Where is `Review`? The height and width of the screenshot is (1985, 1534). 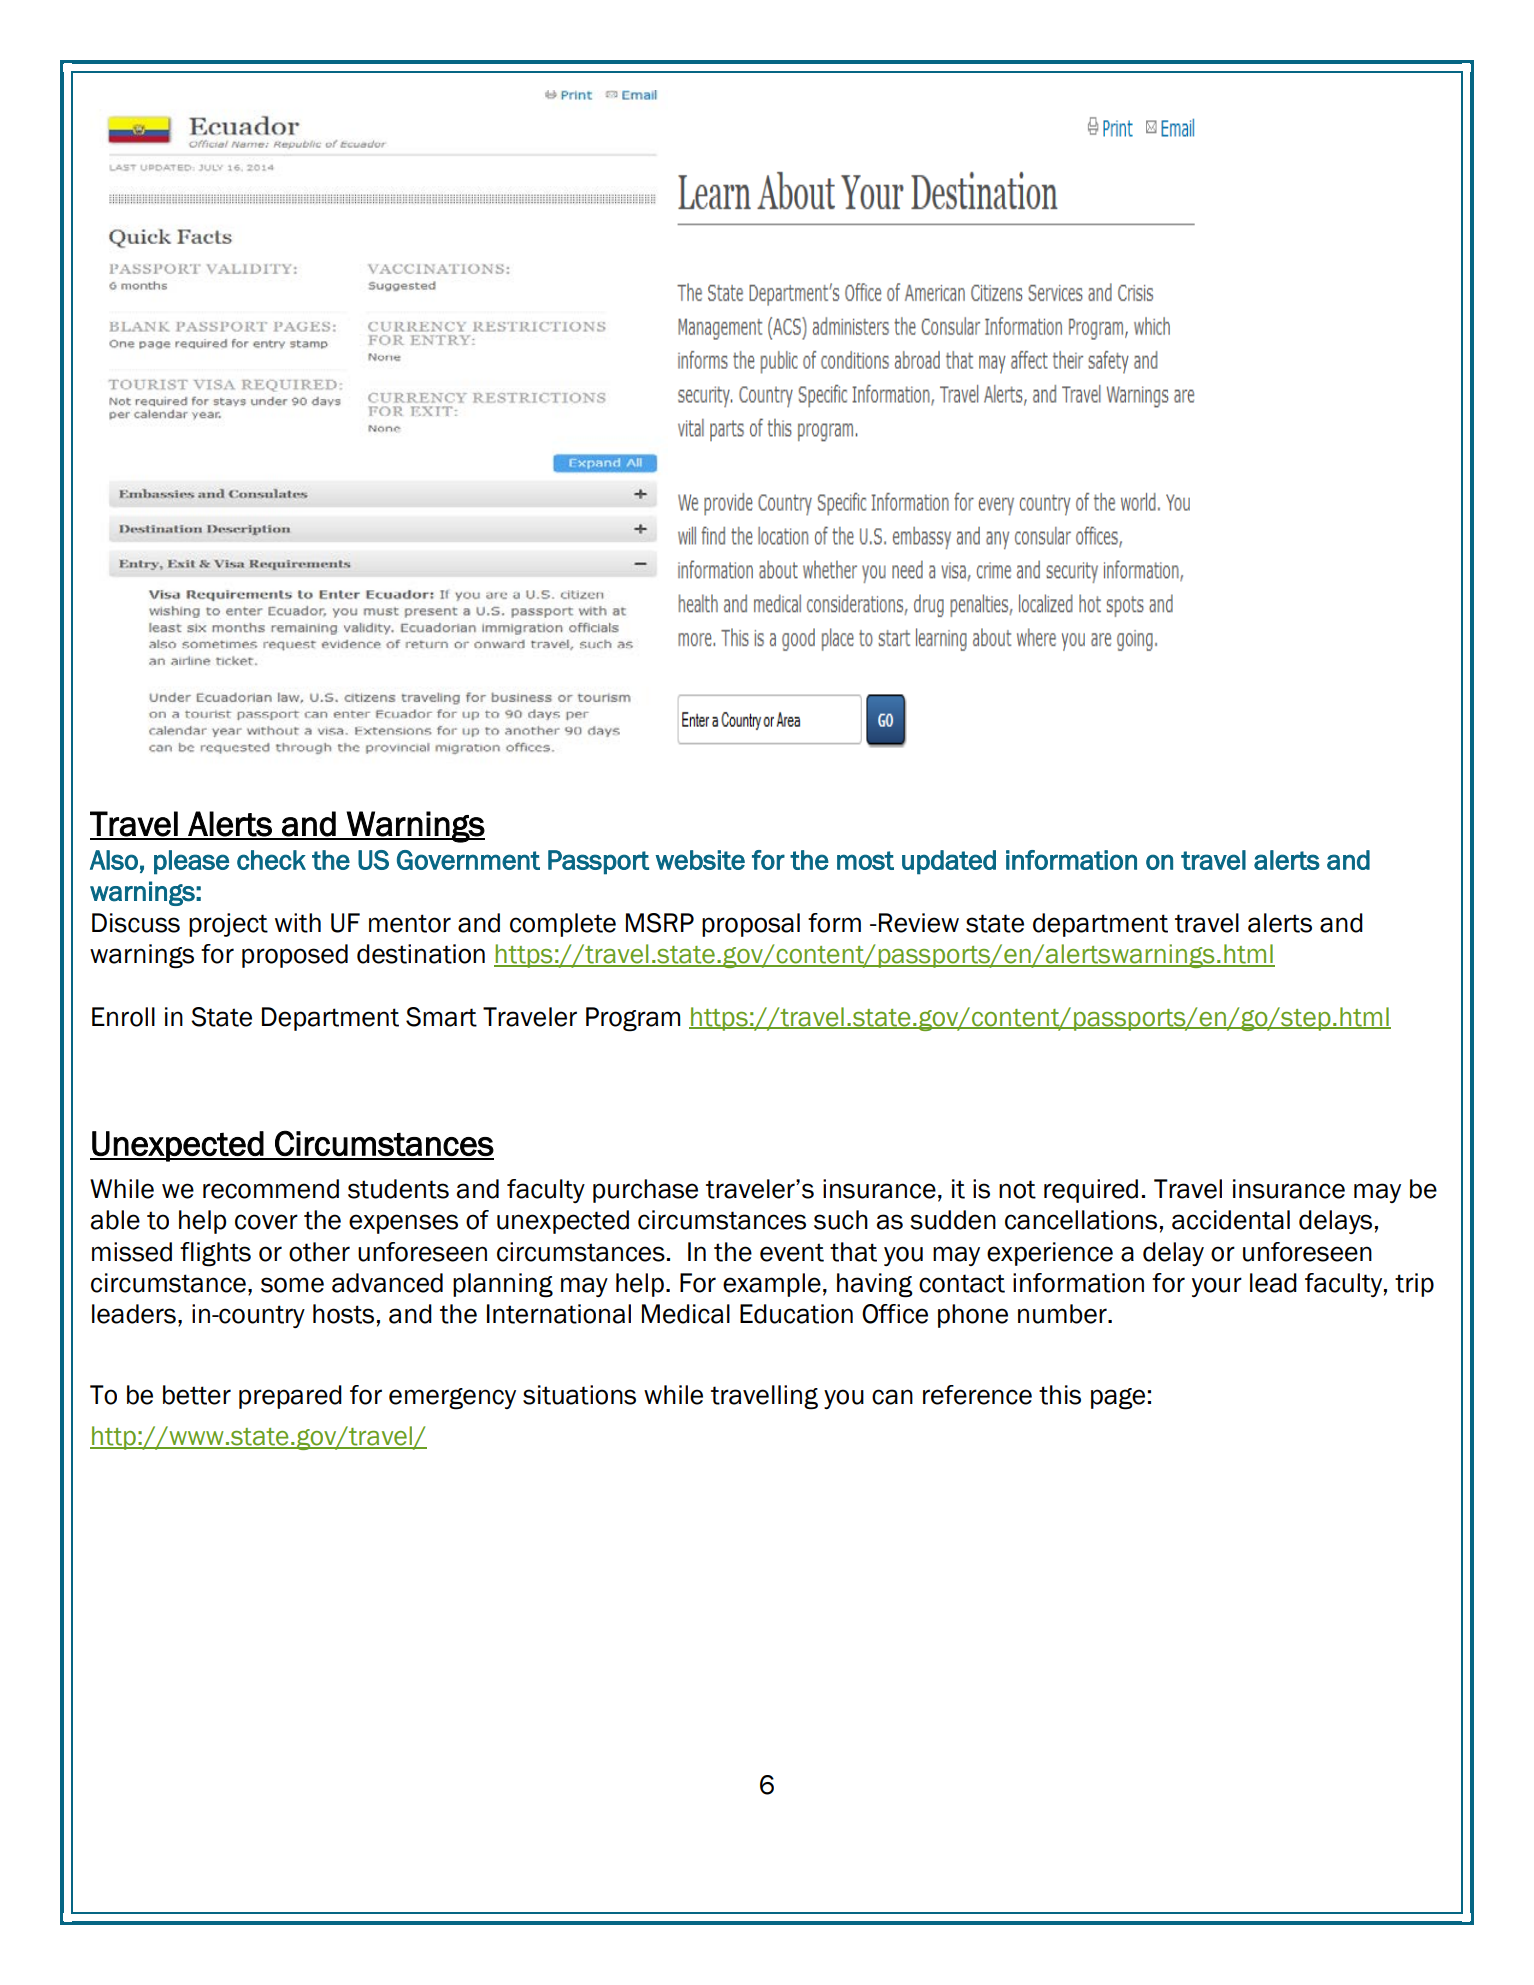
Review is located at coordinates (919, 923).
